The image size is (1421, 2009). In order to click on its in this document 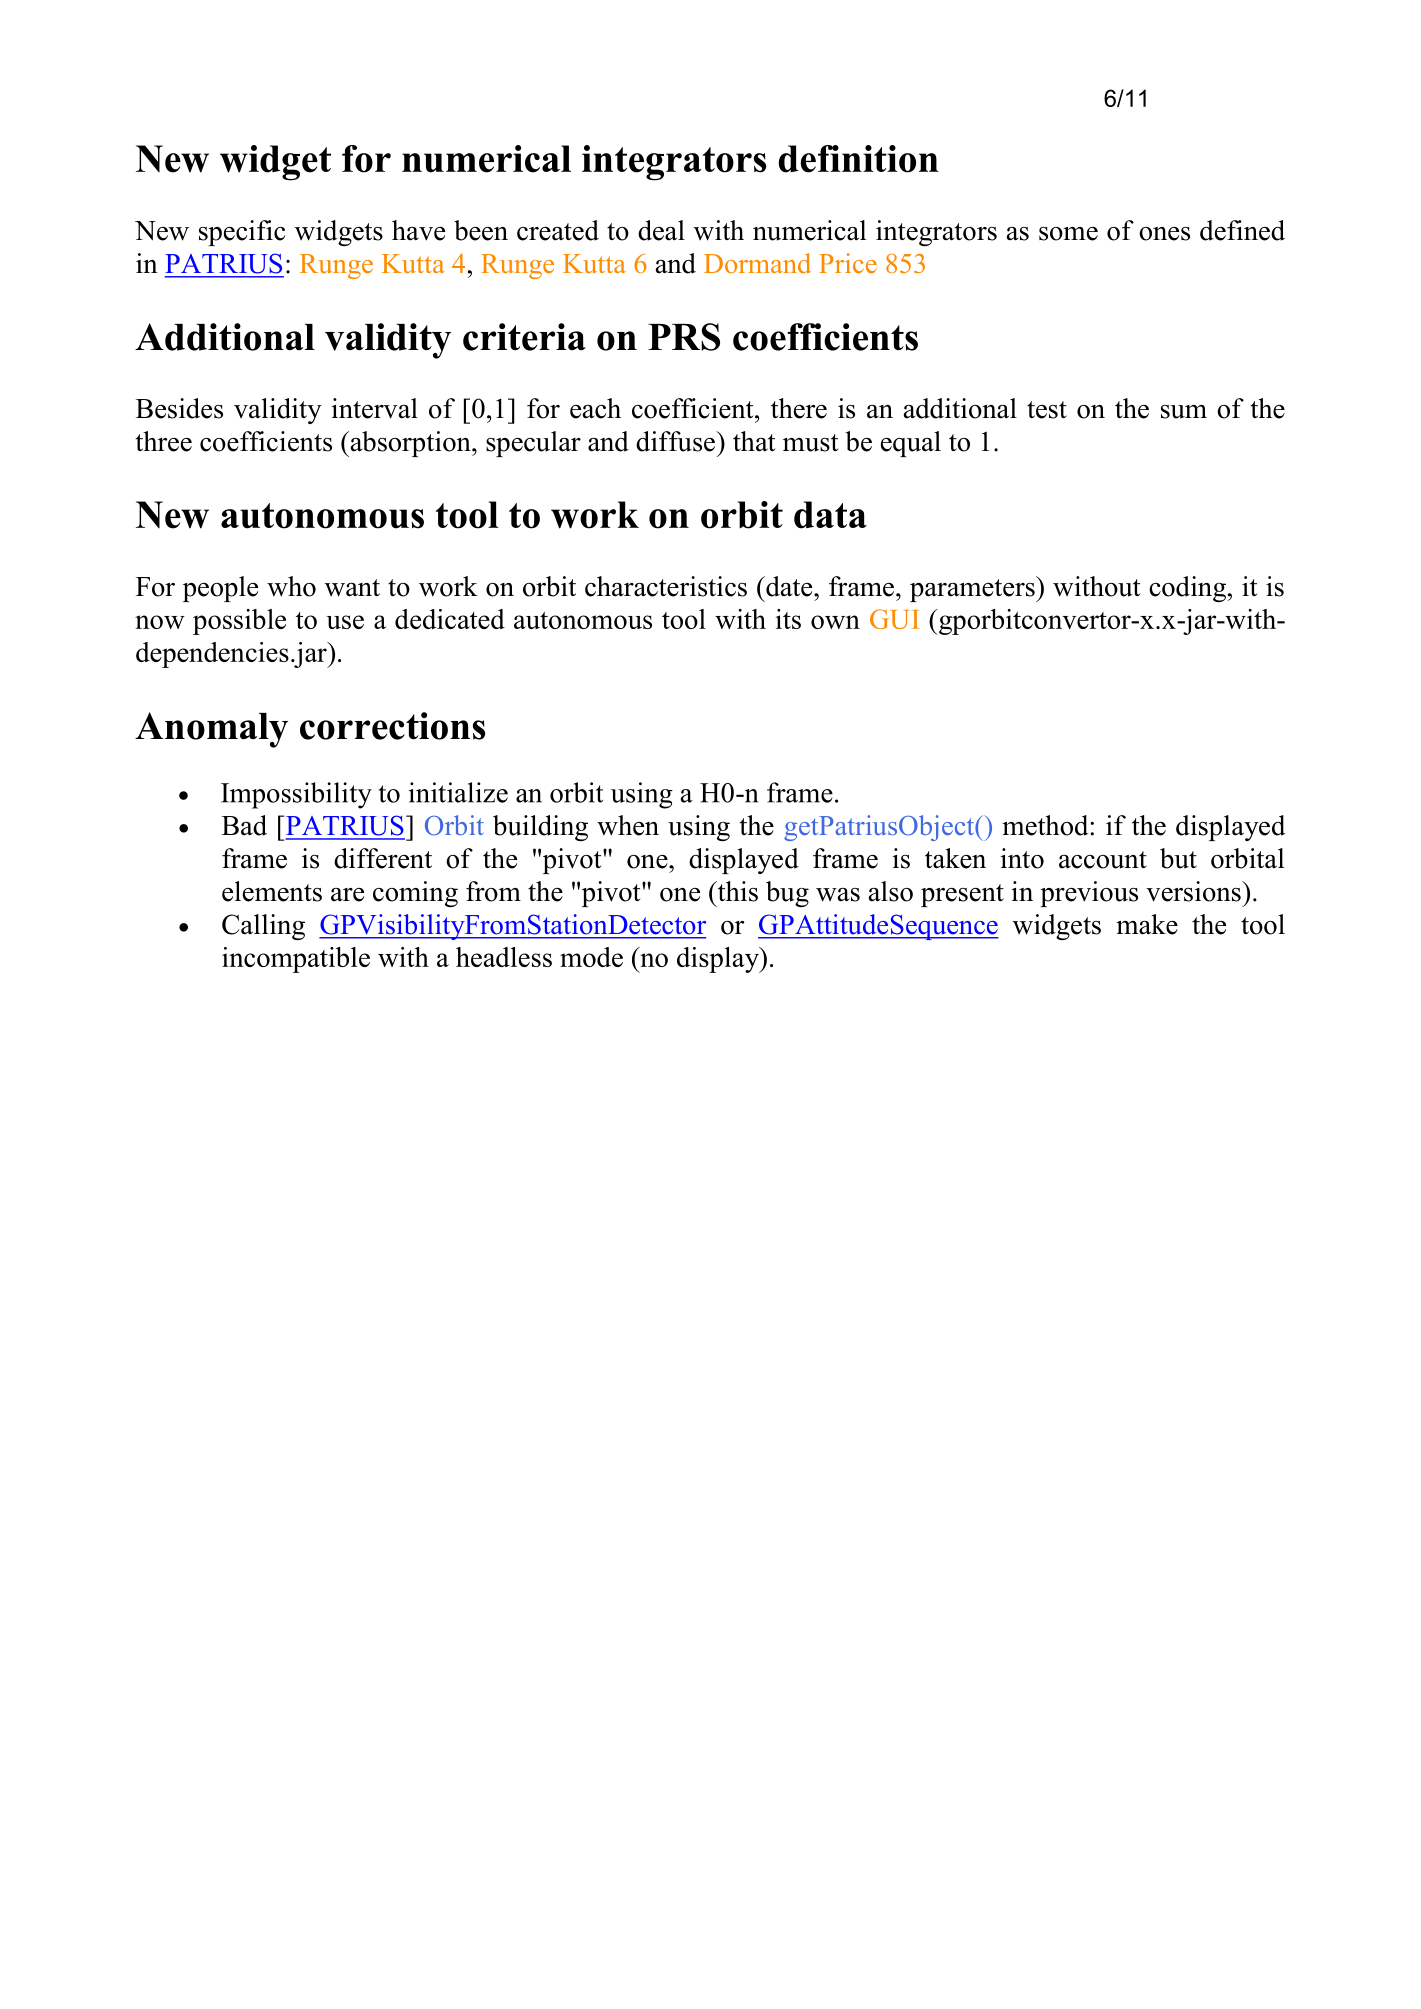, I will do `click(788, 619)`.
